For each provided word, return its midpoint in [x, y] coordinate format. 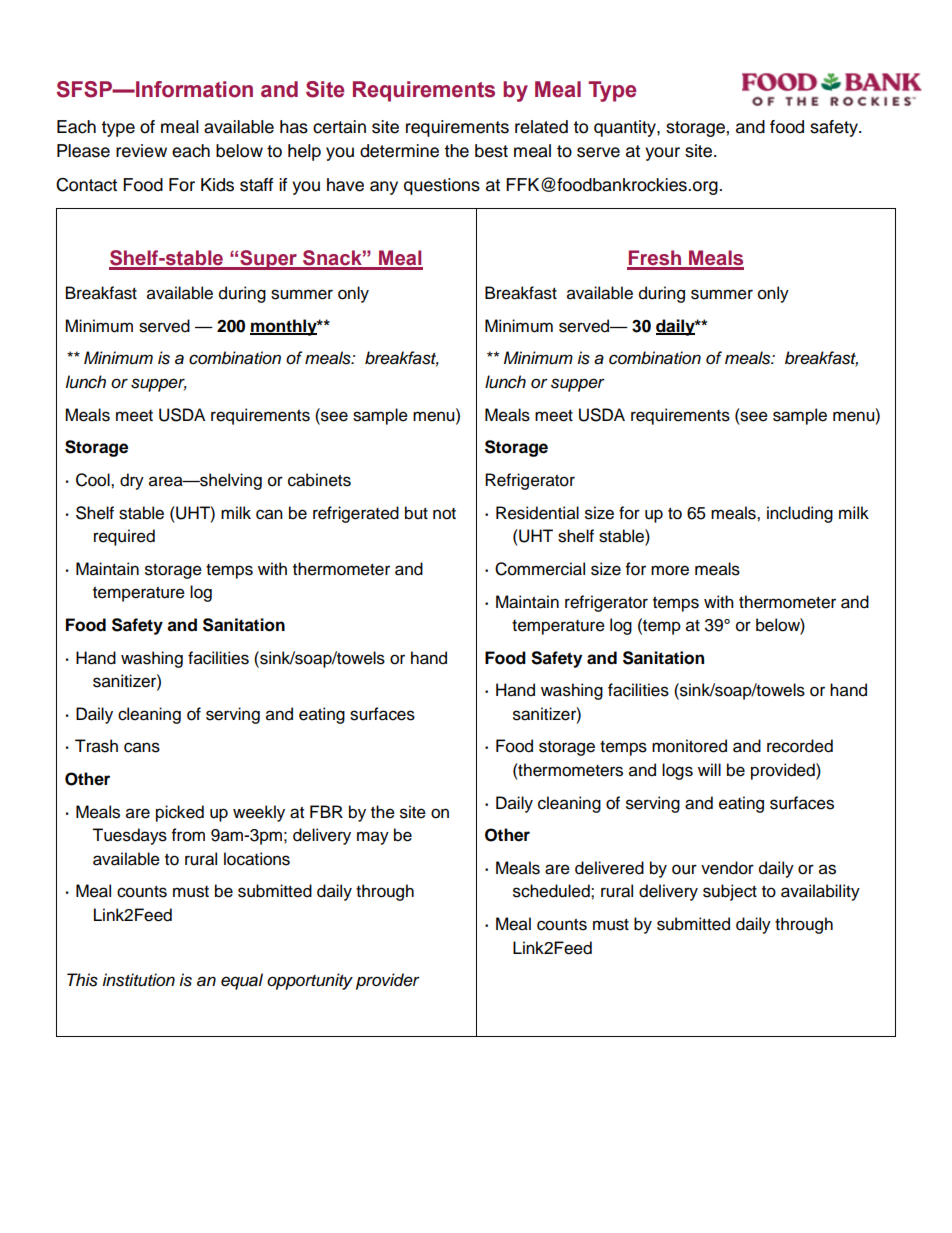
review [141, 151]
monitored [689, 746]
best [491, 151]
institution [138, 980]
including [800, 514]
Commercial [540, 569]
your [662, 154]
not [444, 514]
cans [142, 747]
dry [132, 481]
